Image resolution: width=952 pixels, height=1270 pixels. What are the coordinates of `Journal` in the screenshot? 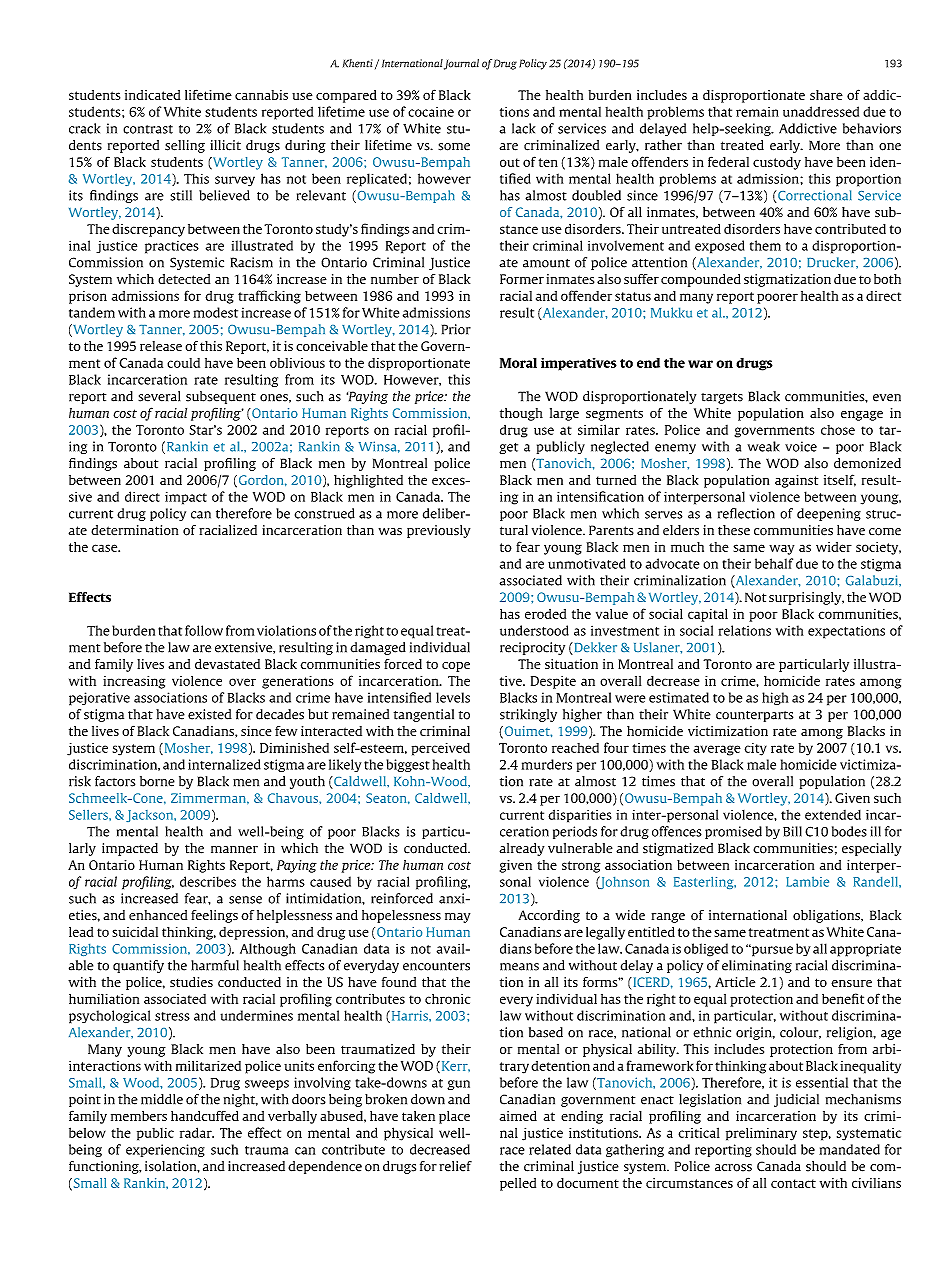 It's located at (461, 64).
